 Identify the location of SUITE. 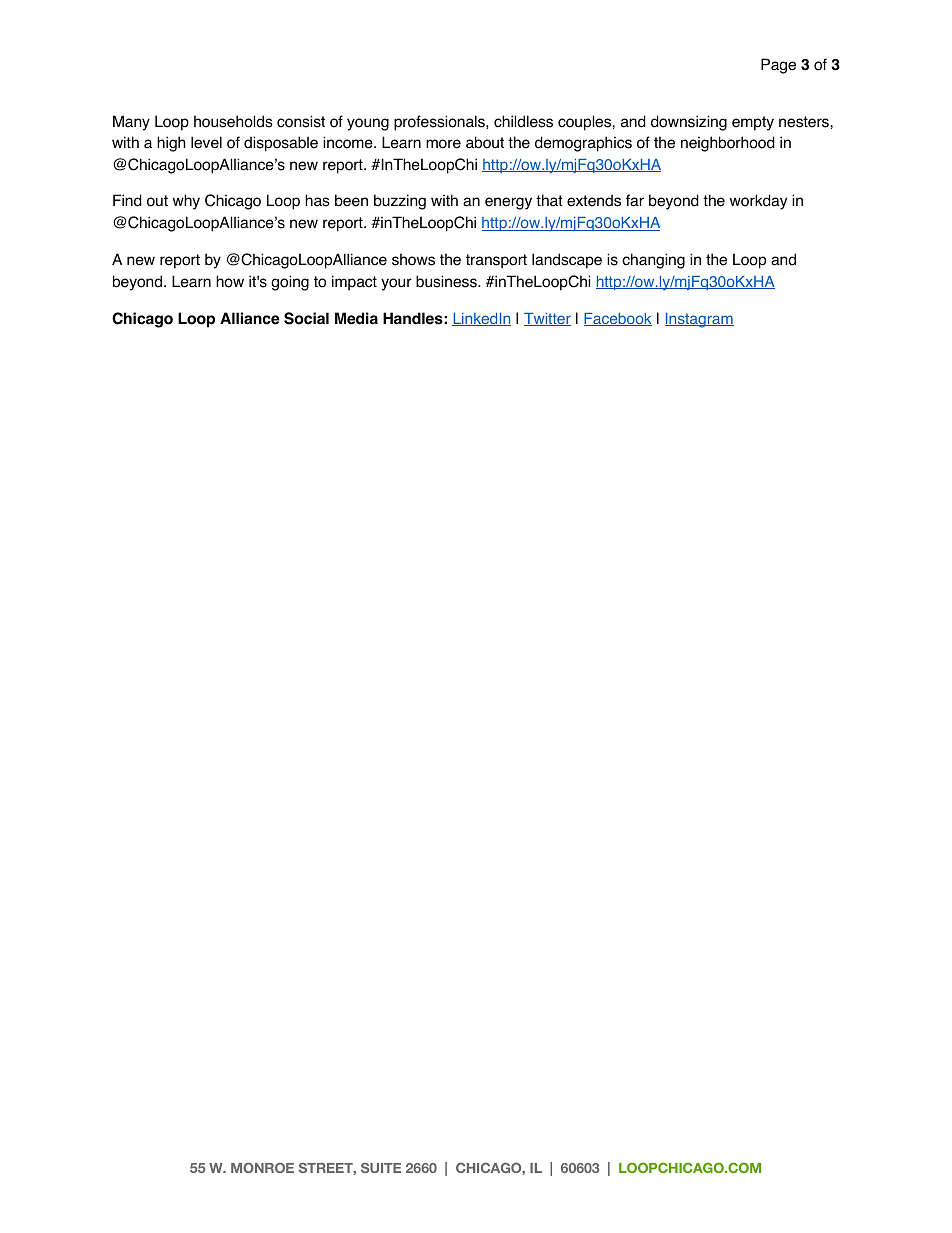
(381, 1168).
